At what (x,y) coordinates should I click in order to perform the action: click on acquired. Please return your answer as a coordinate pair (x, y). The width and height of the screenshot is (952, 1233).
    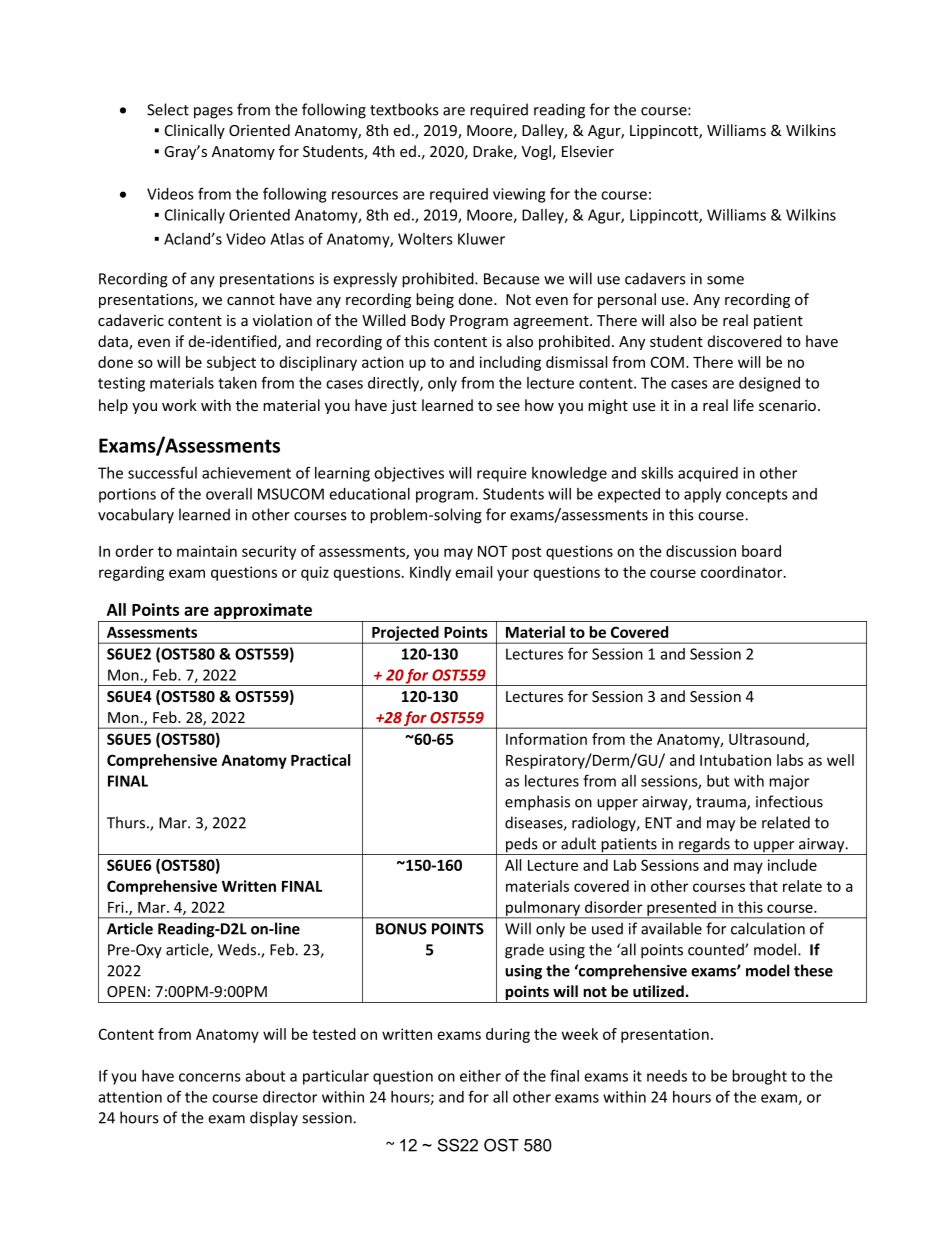
    Looking at the image, I should click on (708, 474).
